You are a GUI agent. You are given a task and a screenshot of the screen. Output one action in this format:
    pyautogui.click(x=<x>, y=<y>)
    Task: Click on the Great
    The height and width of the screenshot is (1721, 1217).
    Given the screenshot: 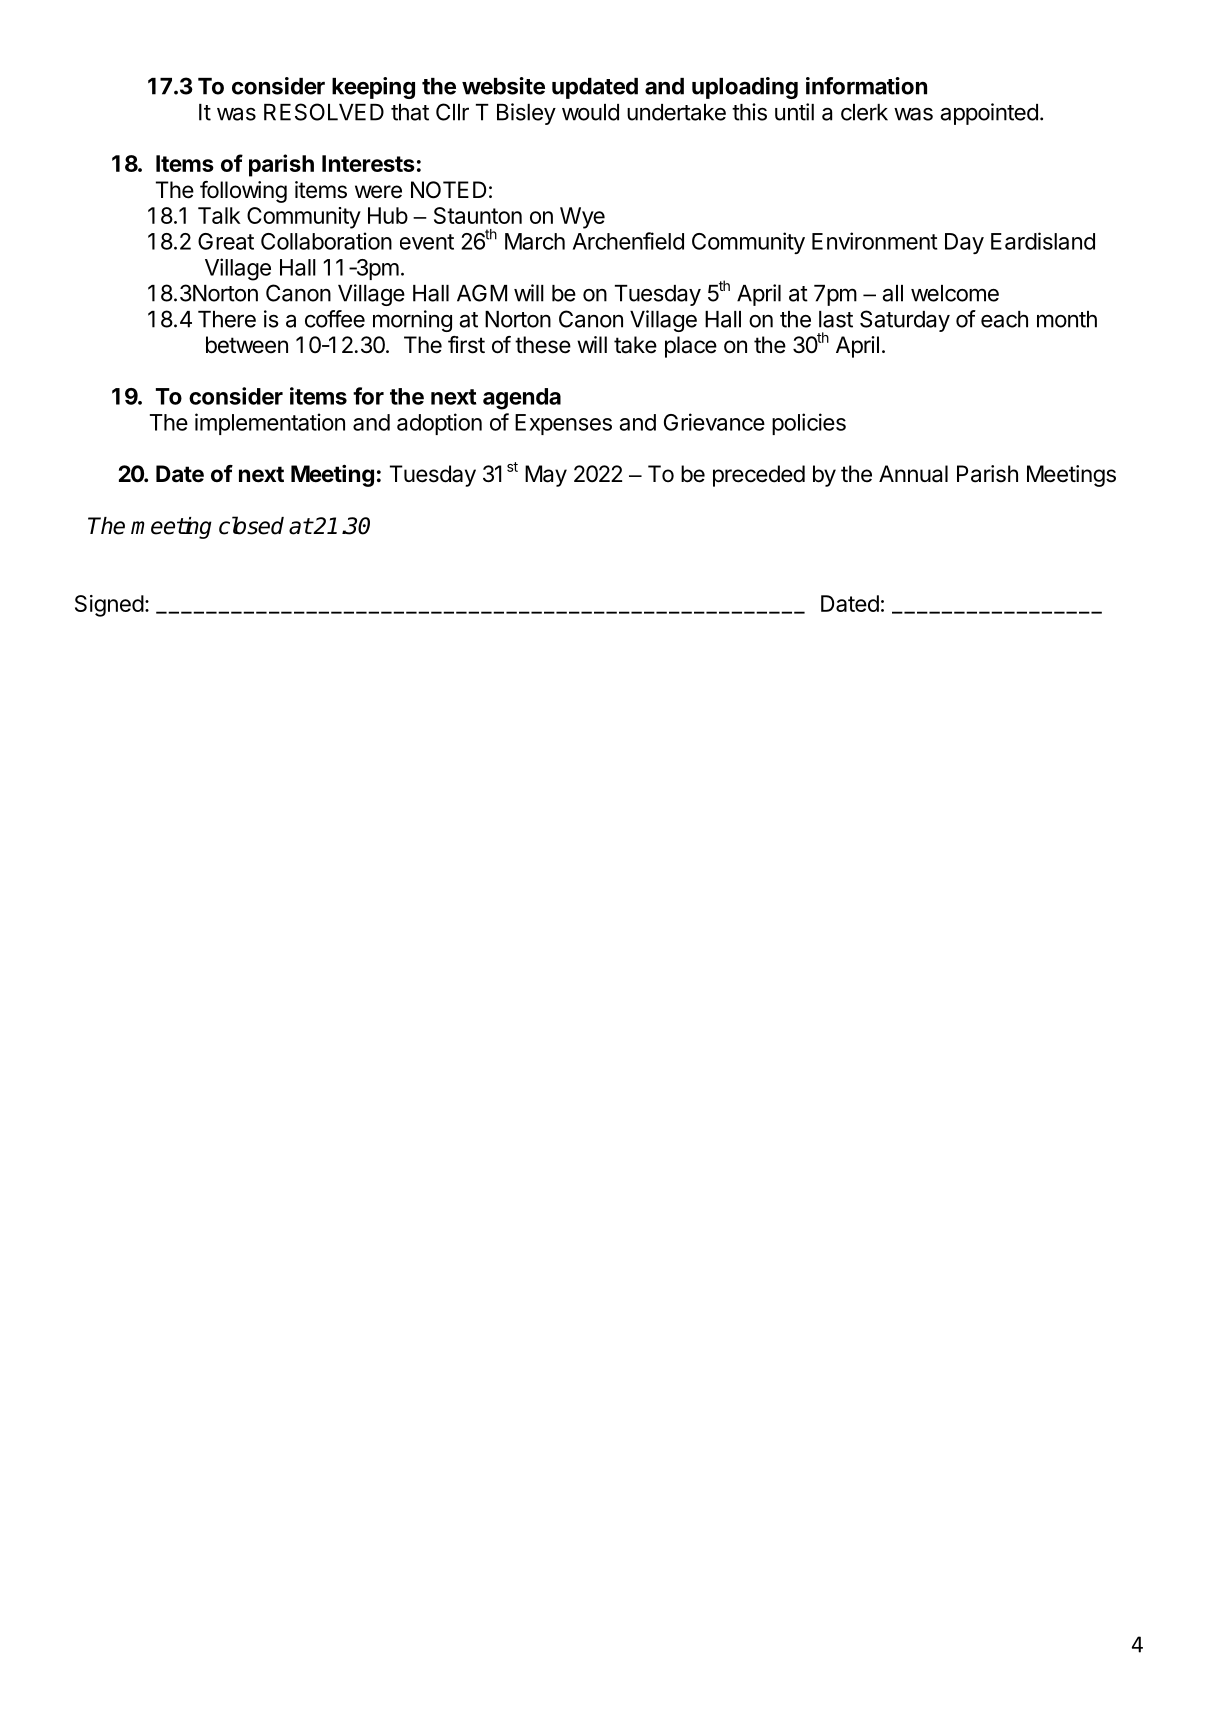 What is the action you would take?
    pyautogui.click(x=226, y=241)
